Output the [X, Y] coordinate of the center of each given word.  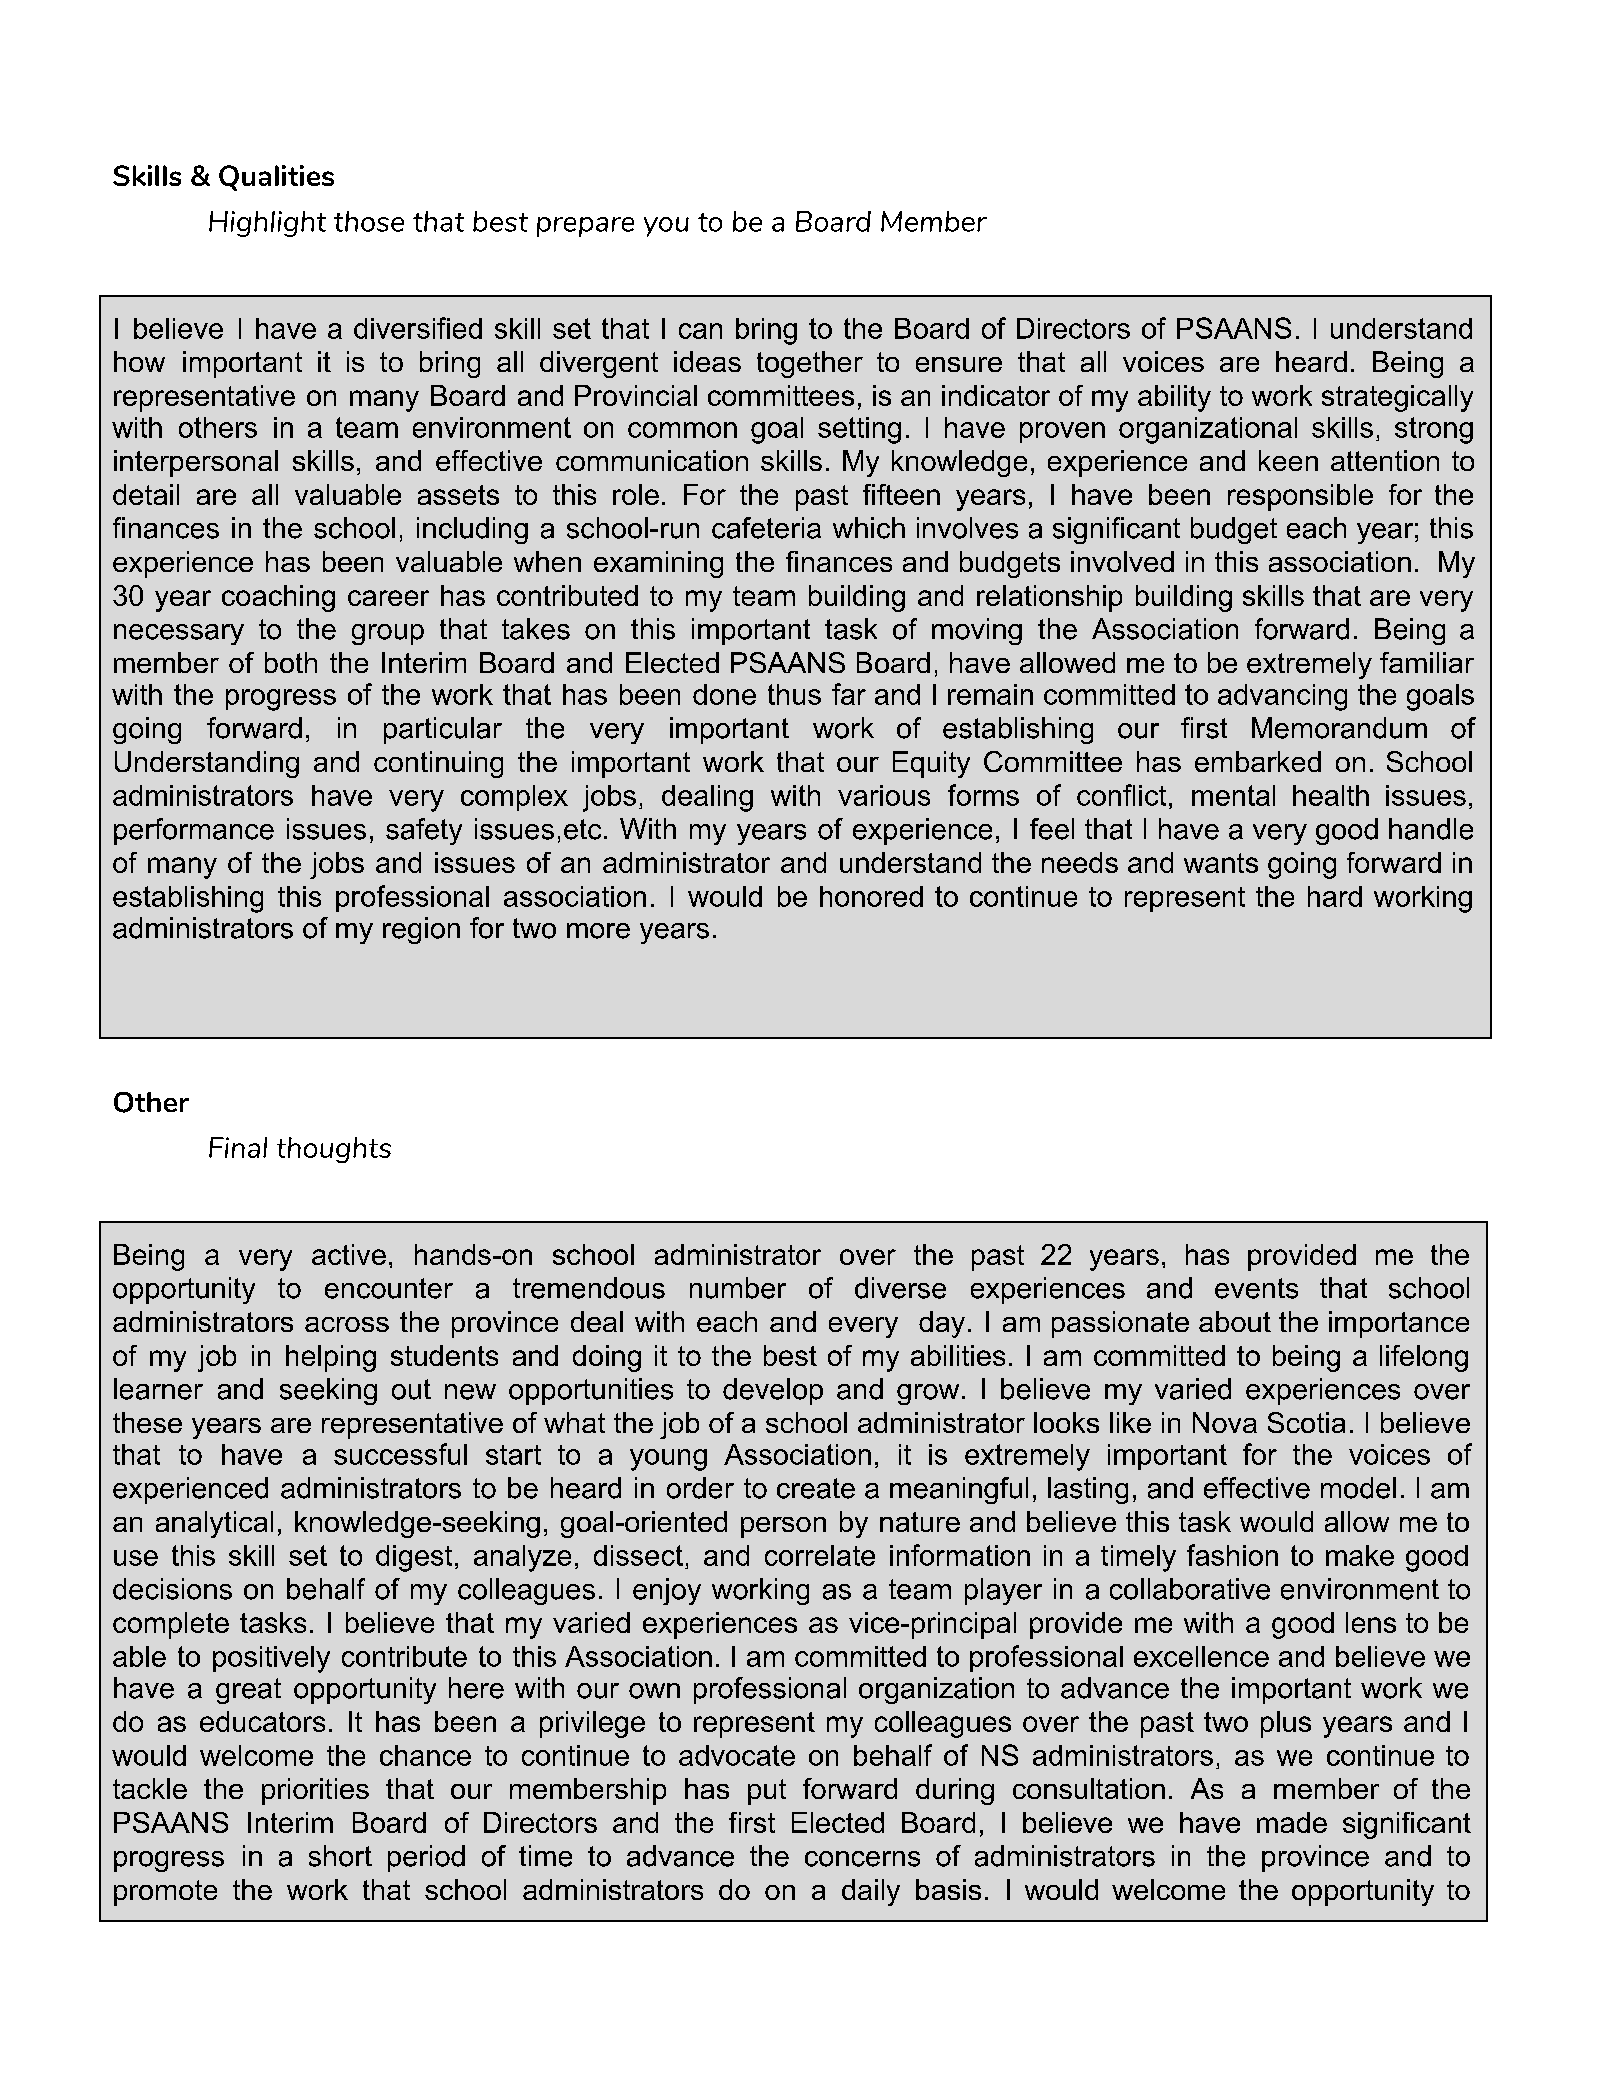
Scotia [1306, 1422]
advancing [1282, 697]
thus [794, 694]
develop [773, 1391]
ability [1174, 398]
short [340, 1856]
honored [871, 896]
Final [238, 1147]
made [1292, 1822]
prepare [585, 227]
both [291, 662]
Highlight [267, 224]
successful [400, 1454]
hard [1335, 896]
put [767, 1792]
